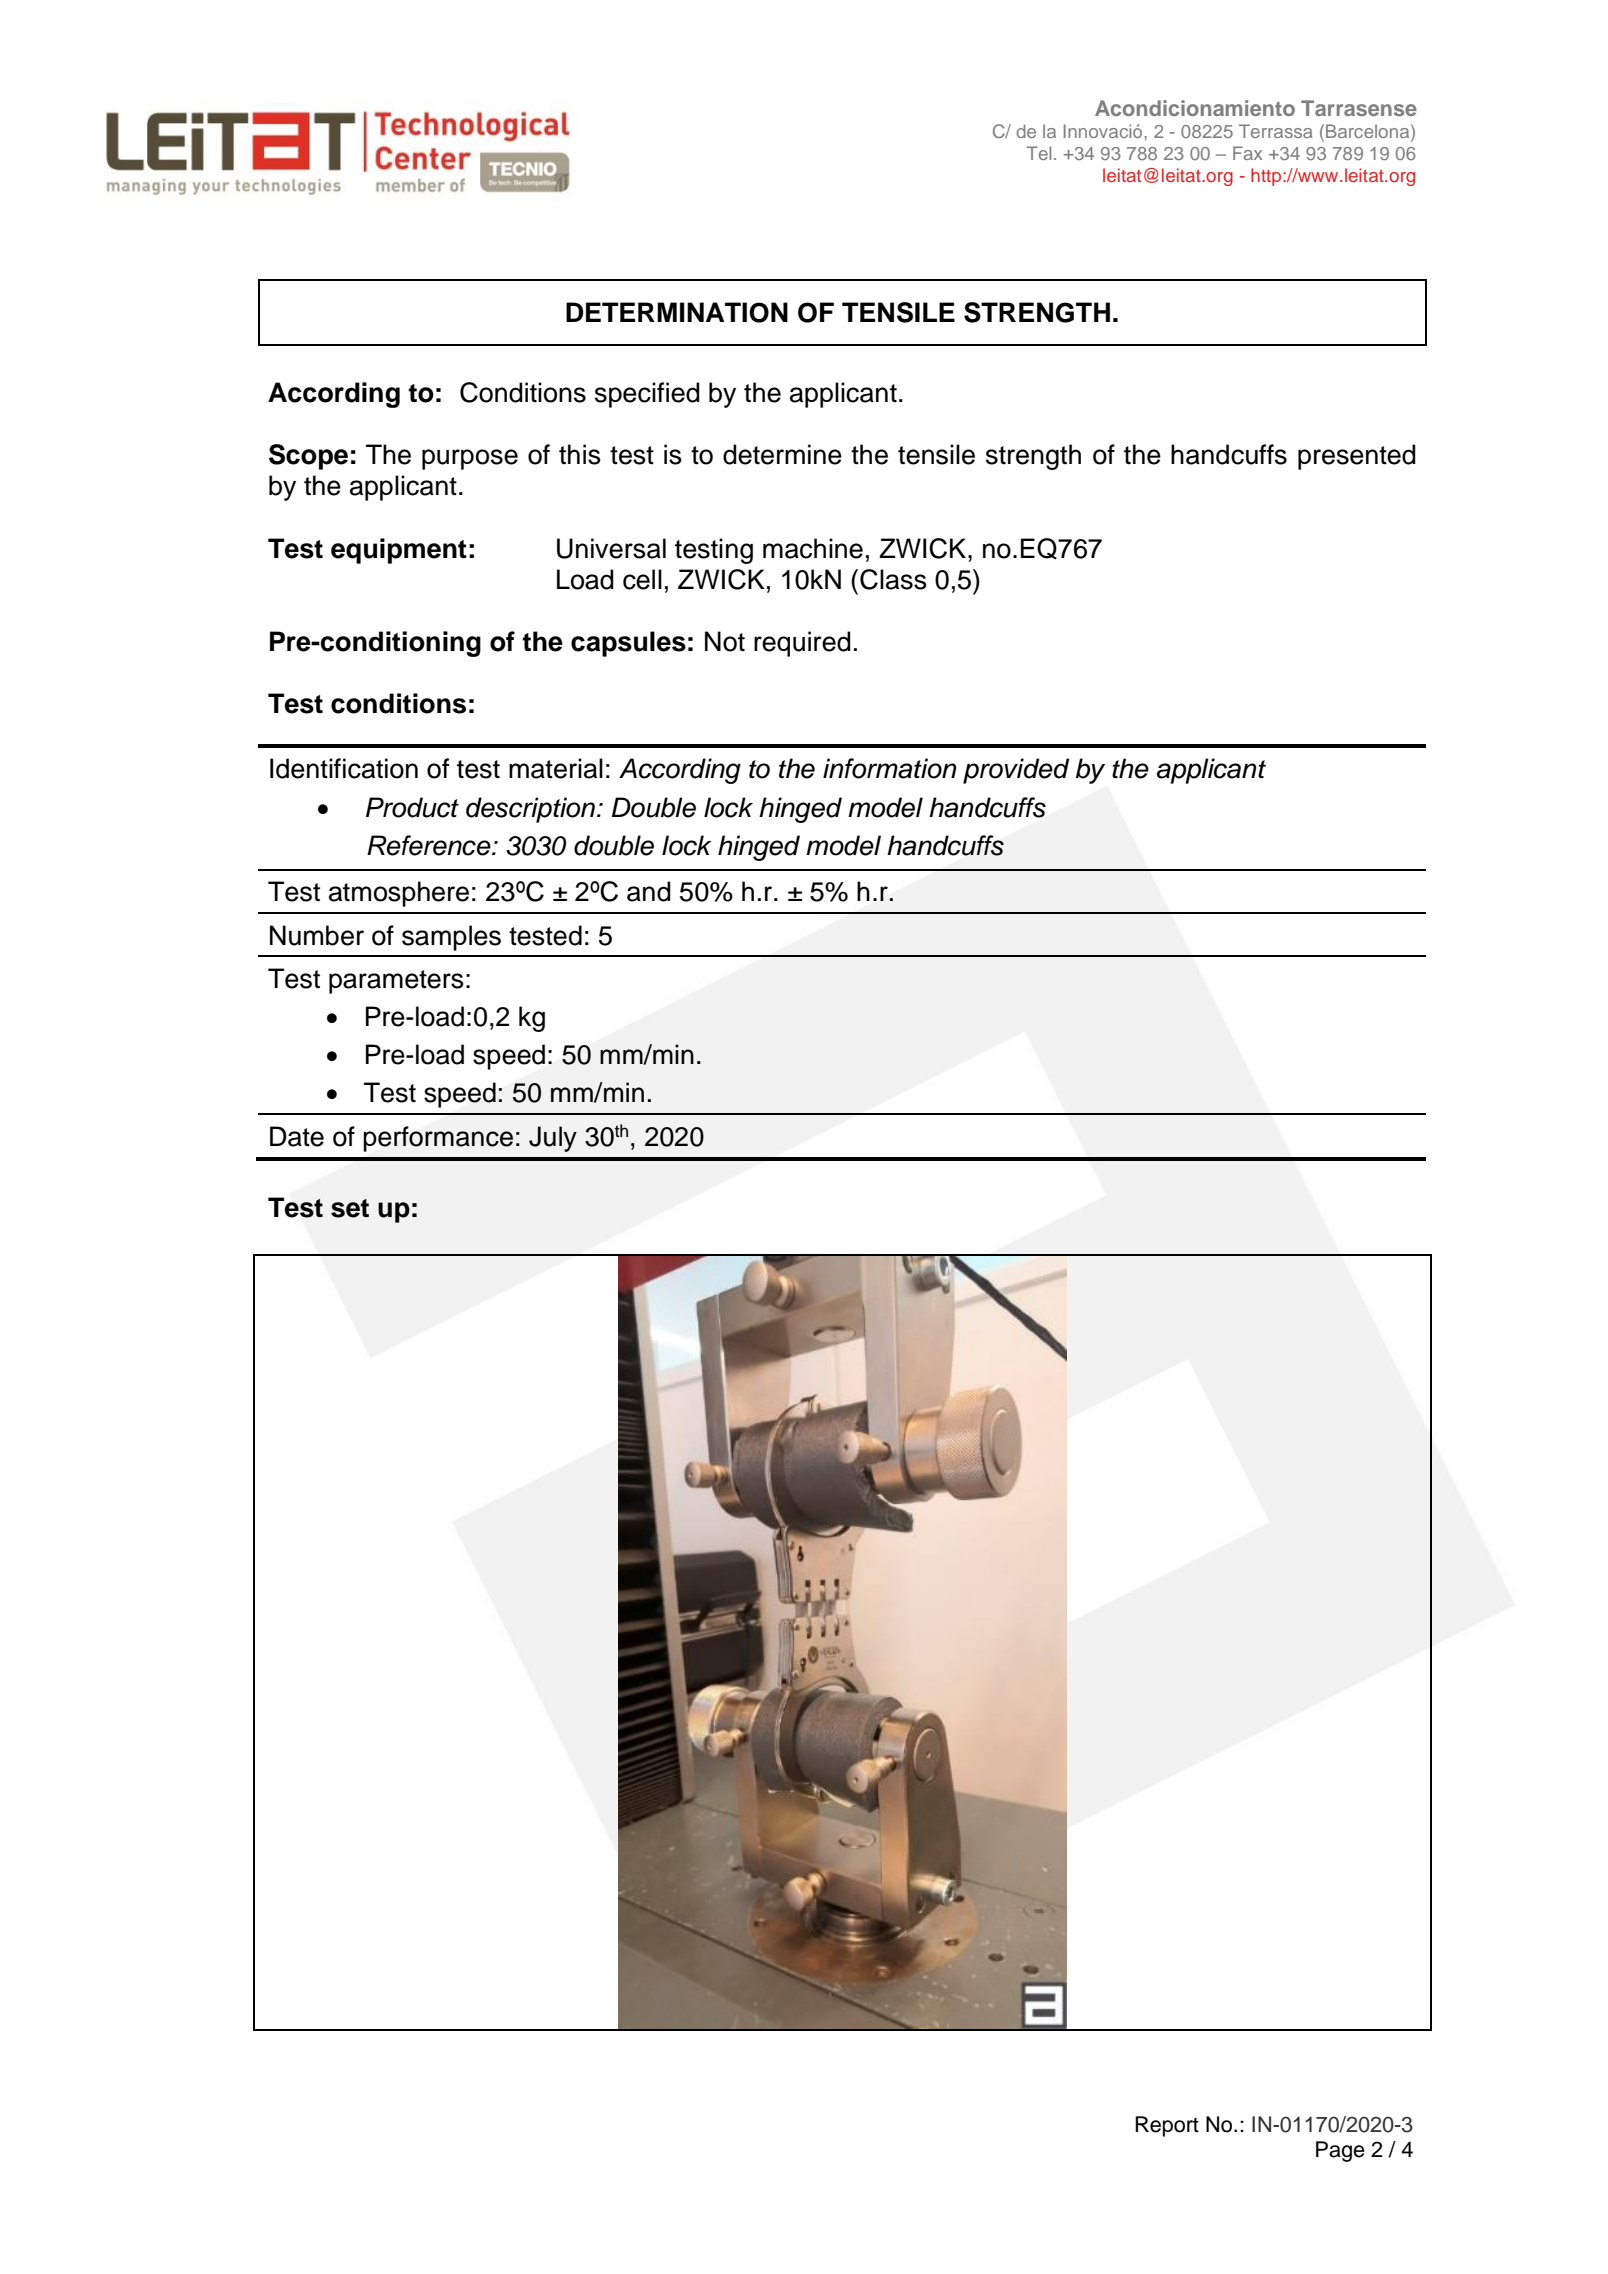  I want to click on July, so click(553, 1139).
